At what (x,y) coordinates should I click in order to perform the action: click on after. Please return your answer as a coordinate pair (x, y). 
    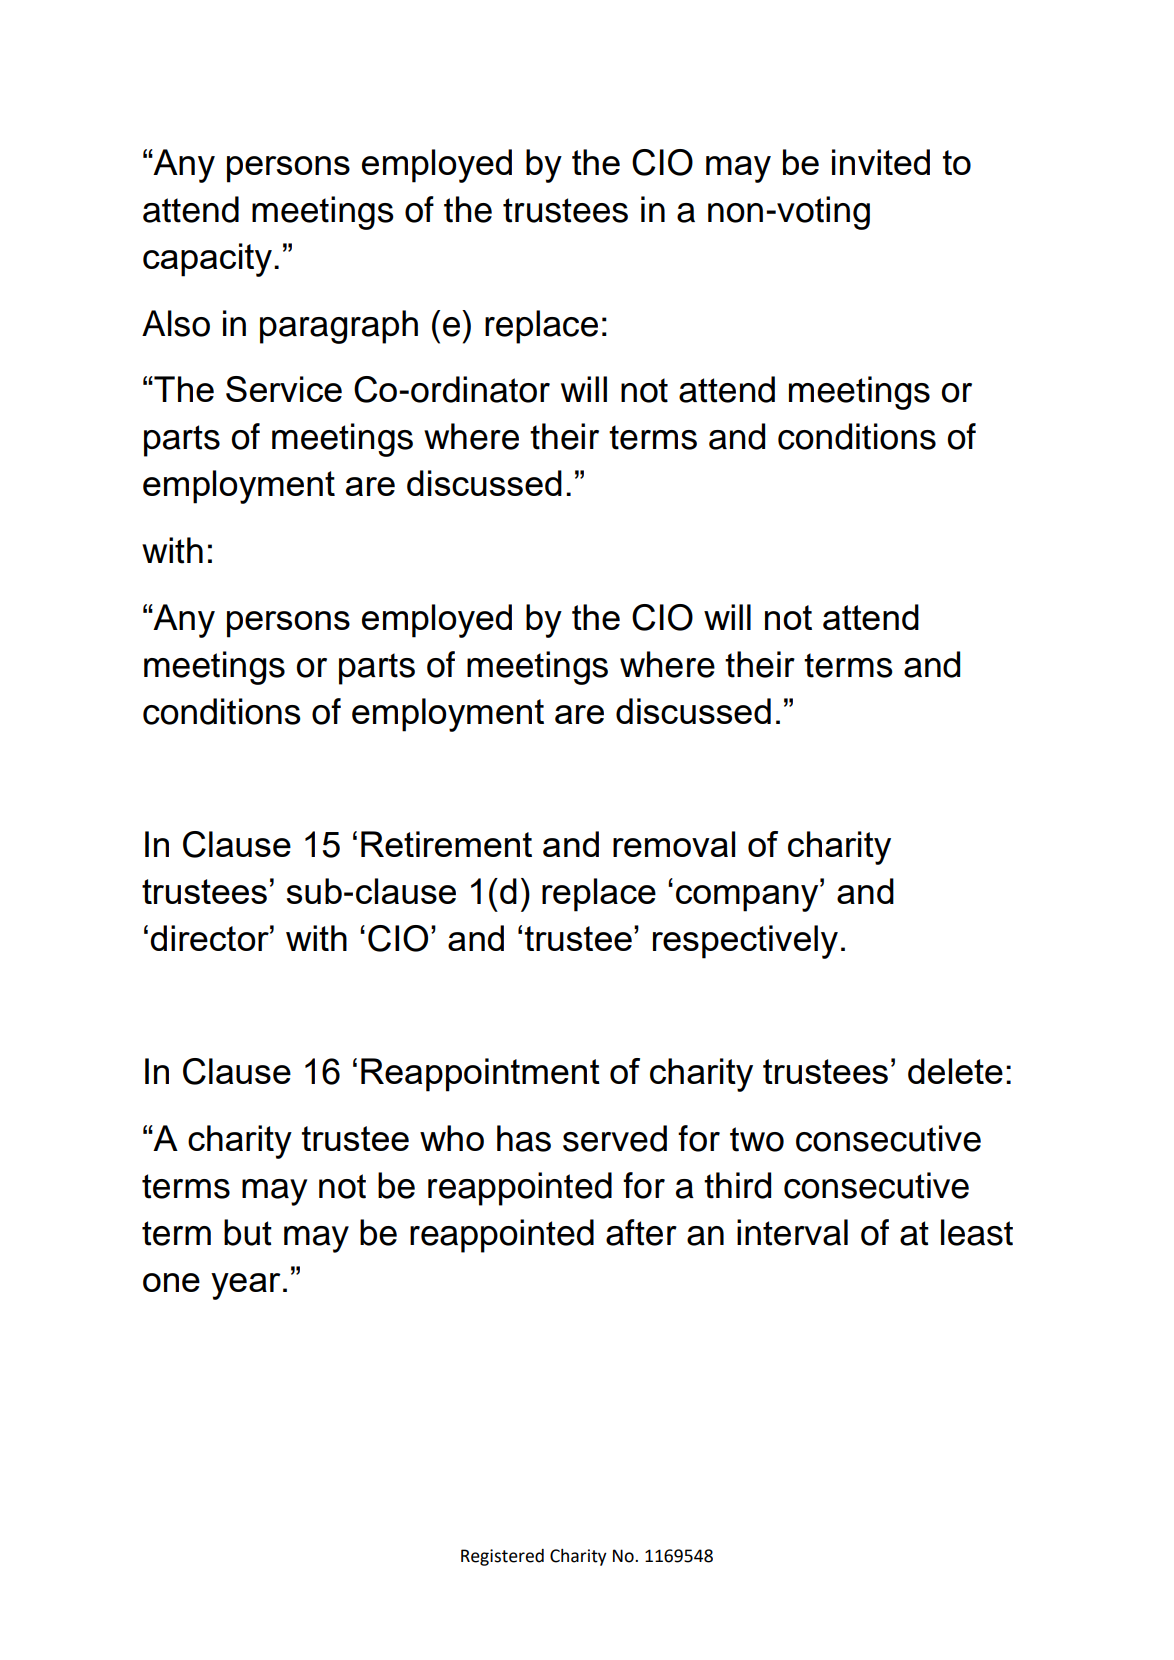
    Looking at the image, I should click on (641, 1232).
